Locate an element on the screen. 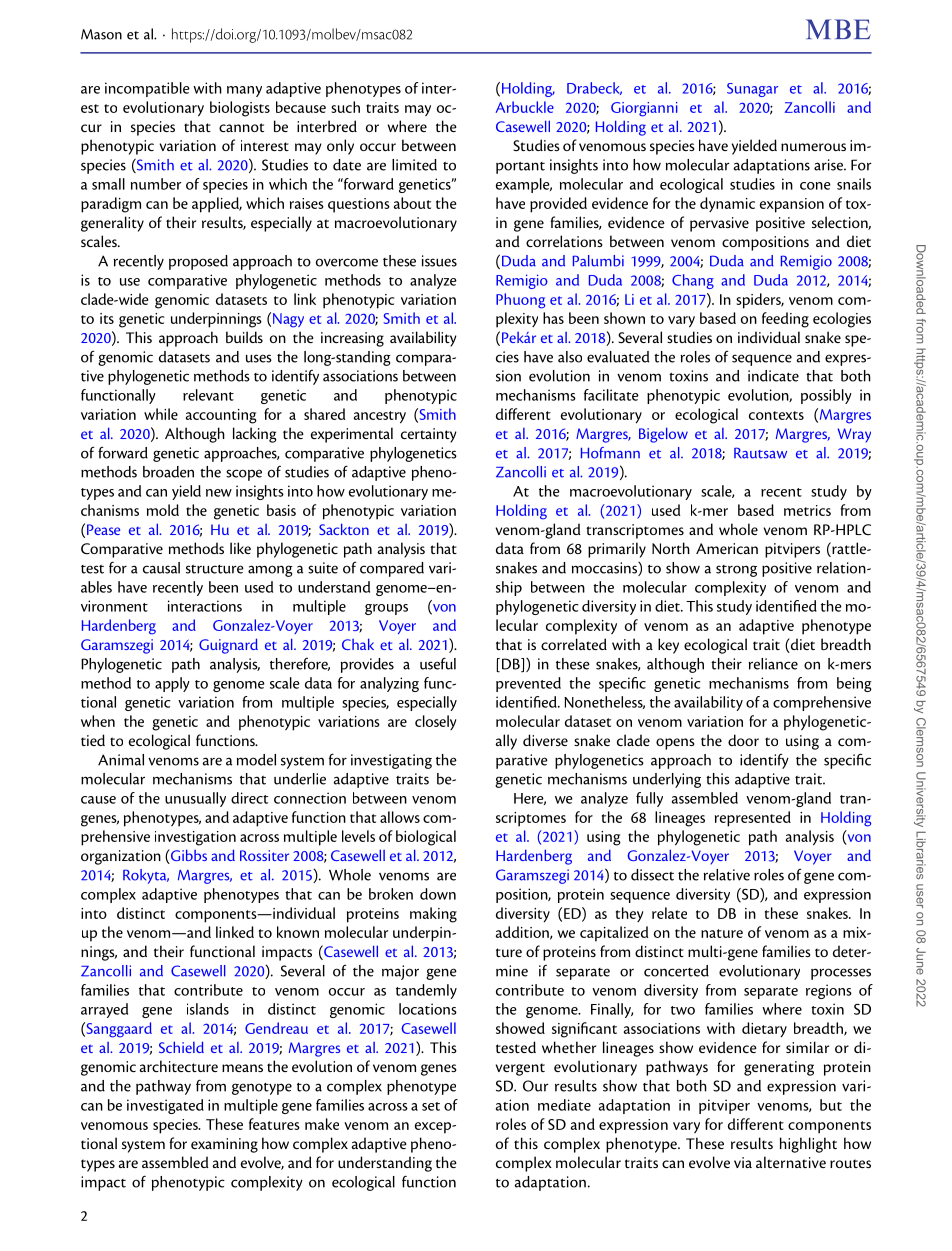 The width and height of the screenshot is (952, 1251). numerous is located at coordinates (813, 147).
